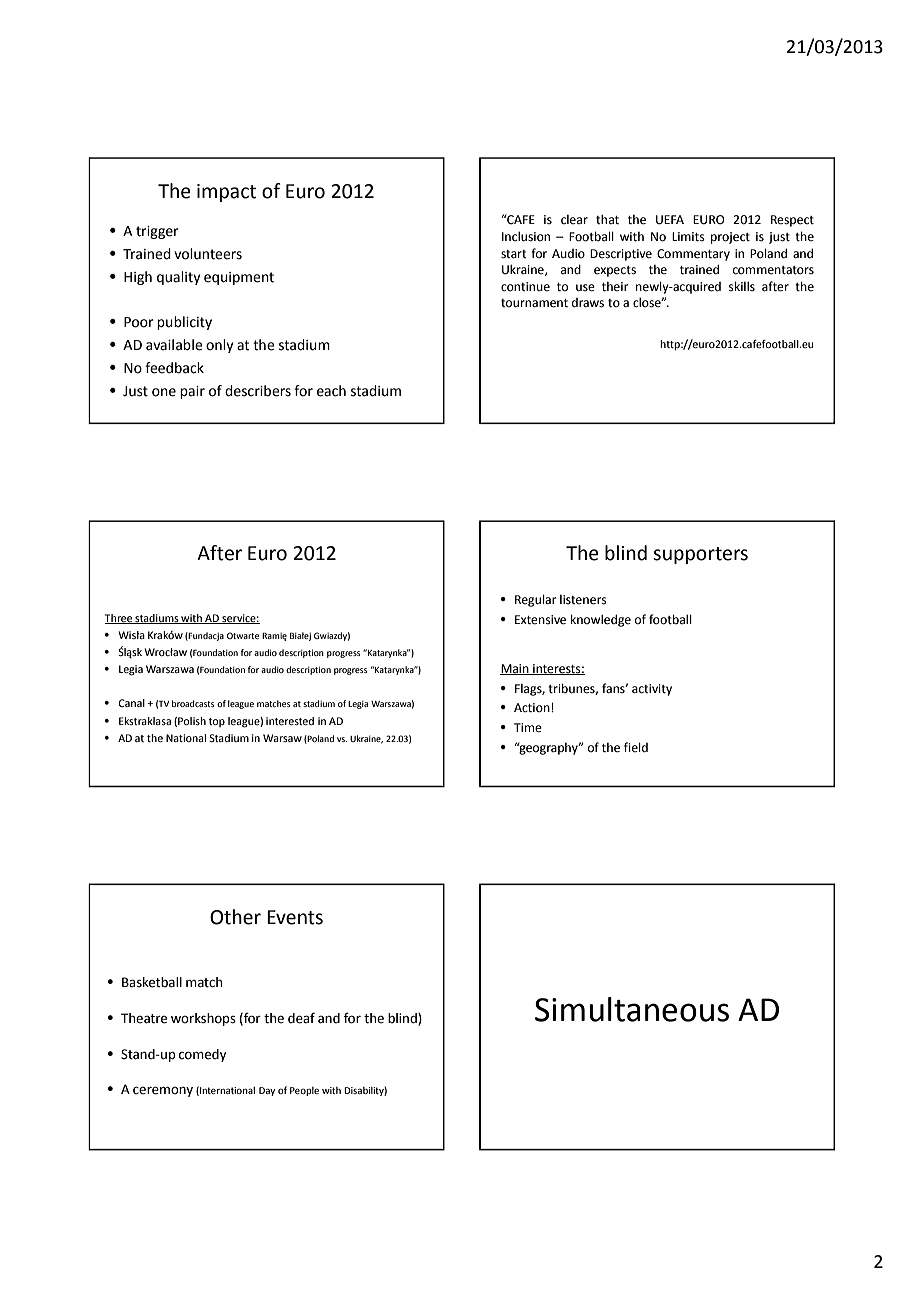 This screenshot has width=924, height=1308. What do you see at coordinates (202, 1055) in the screenshot?
I see `comedy` at bounding box center [202, 1055].
